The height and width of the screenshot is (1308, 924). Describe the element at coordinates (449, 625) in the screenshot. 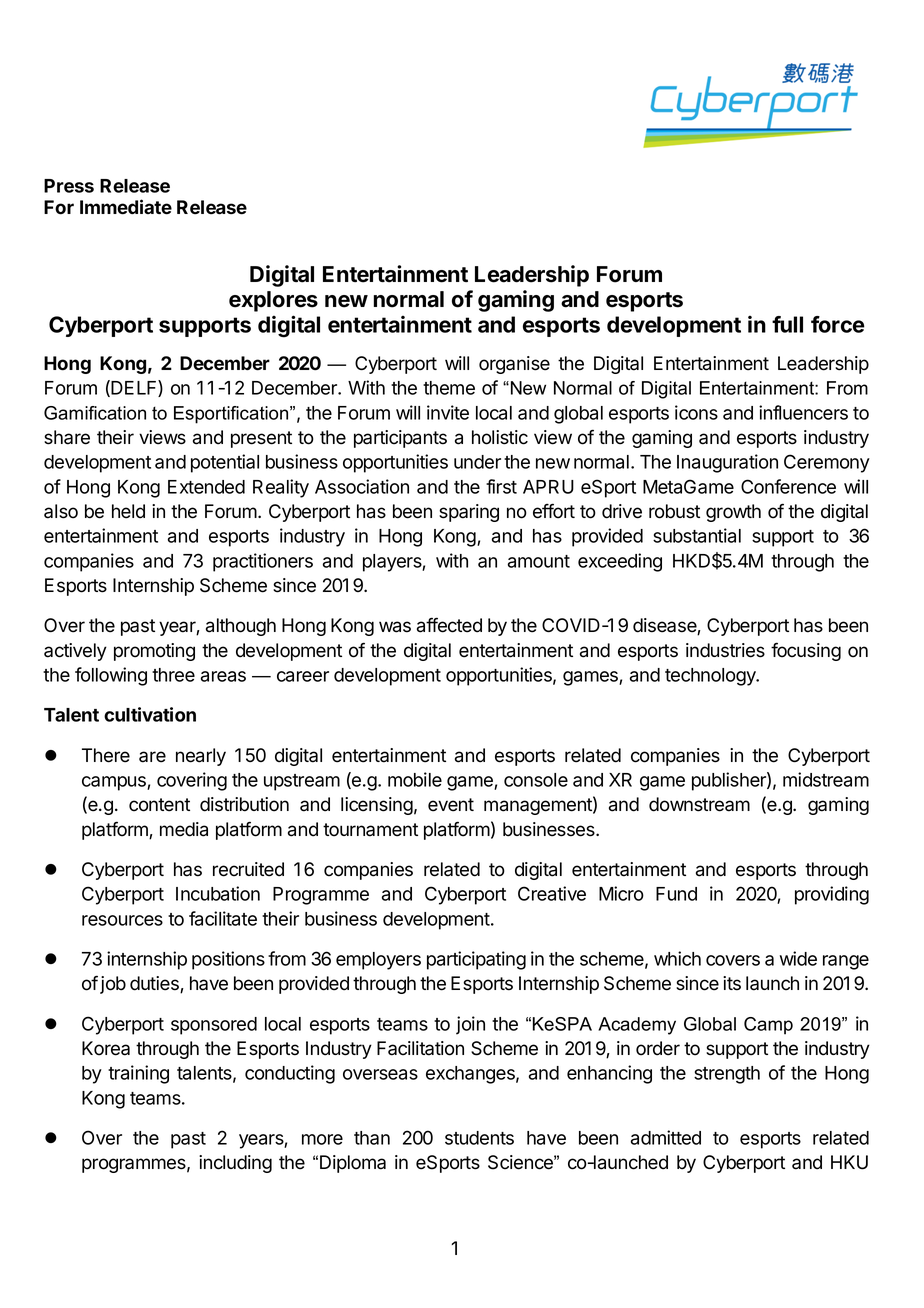

I see `affected` at that location.
